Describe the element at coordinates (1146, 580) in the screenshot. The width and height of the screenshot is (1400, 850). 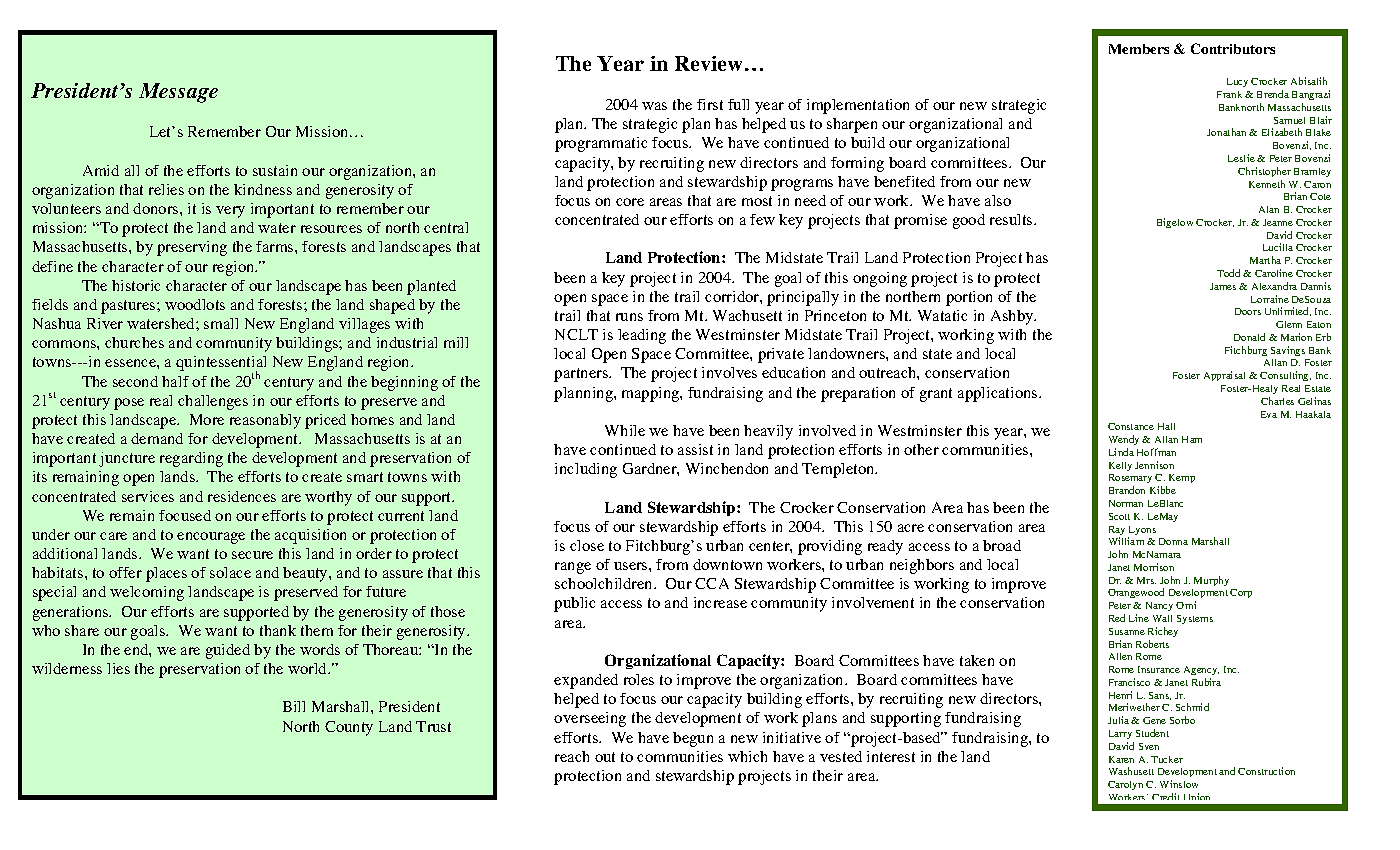
I see `Mrs` at that location.
